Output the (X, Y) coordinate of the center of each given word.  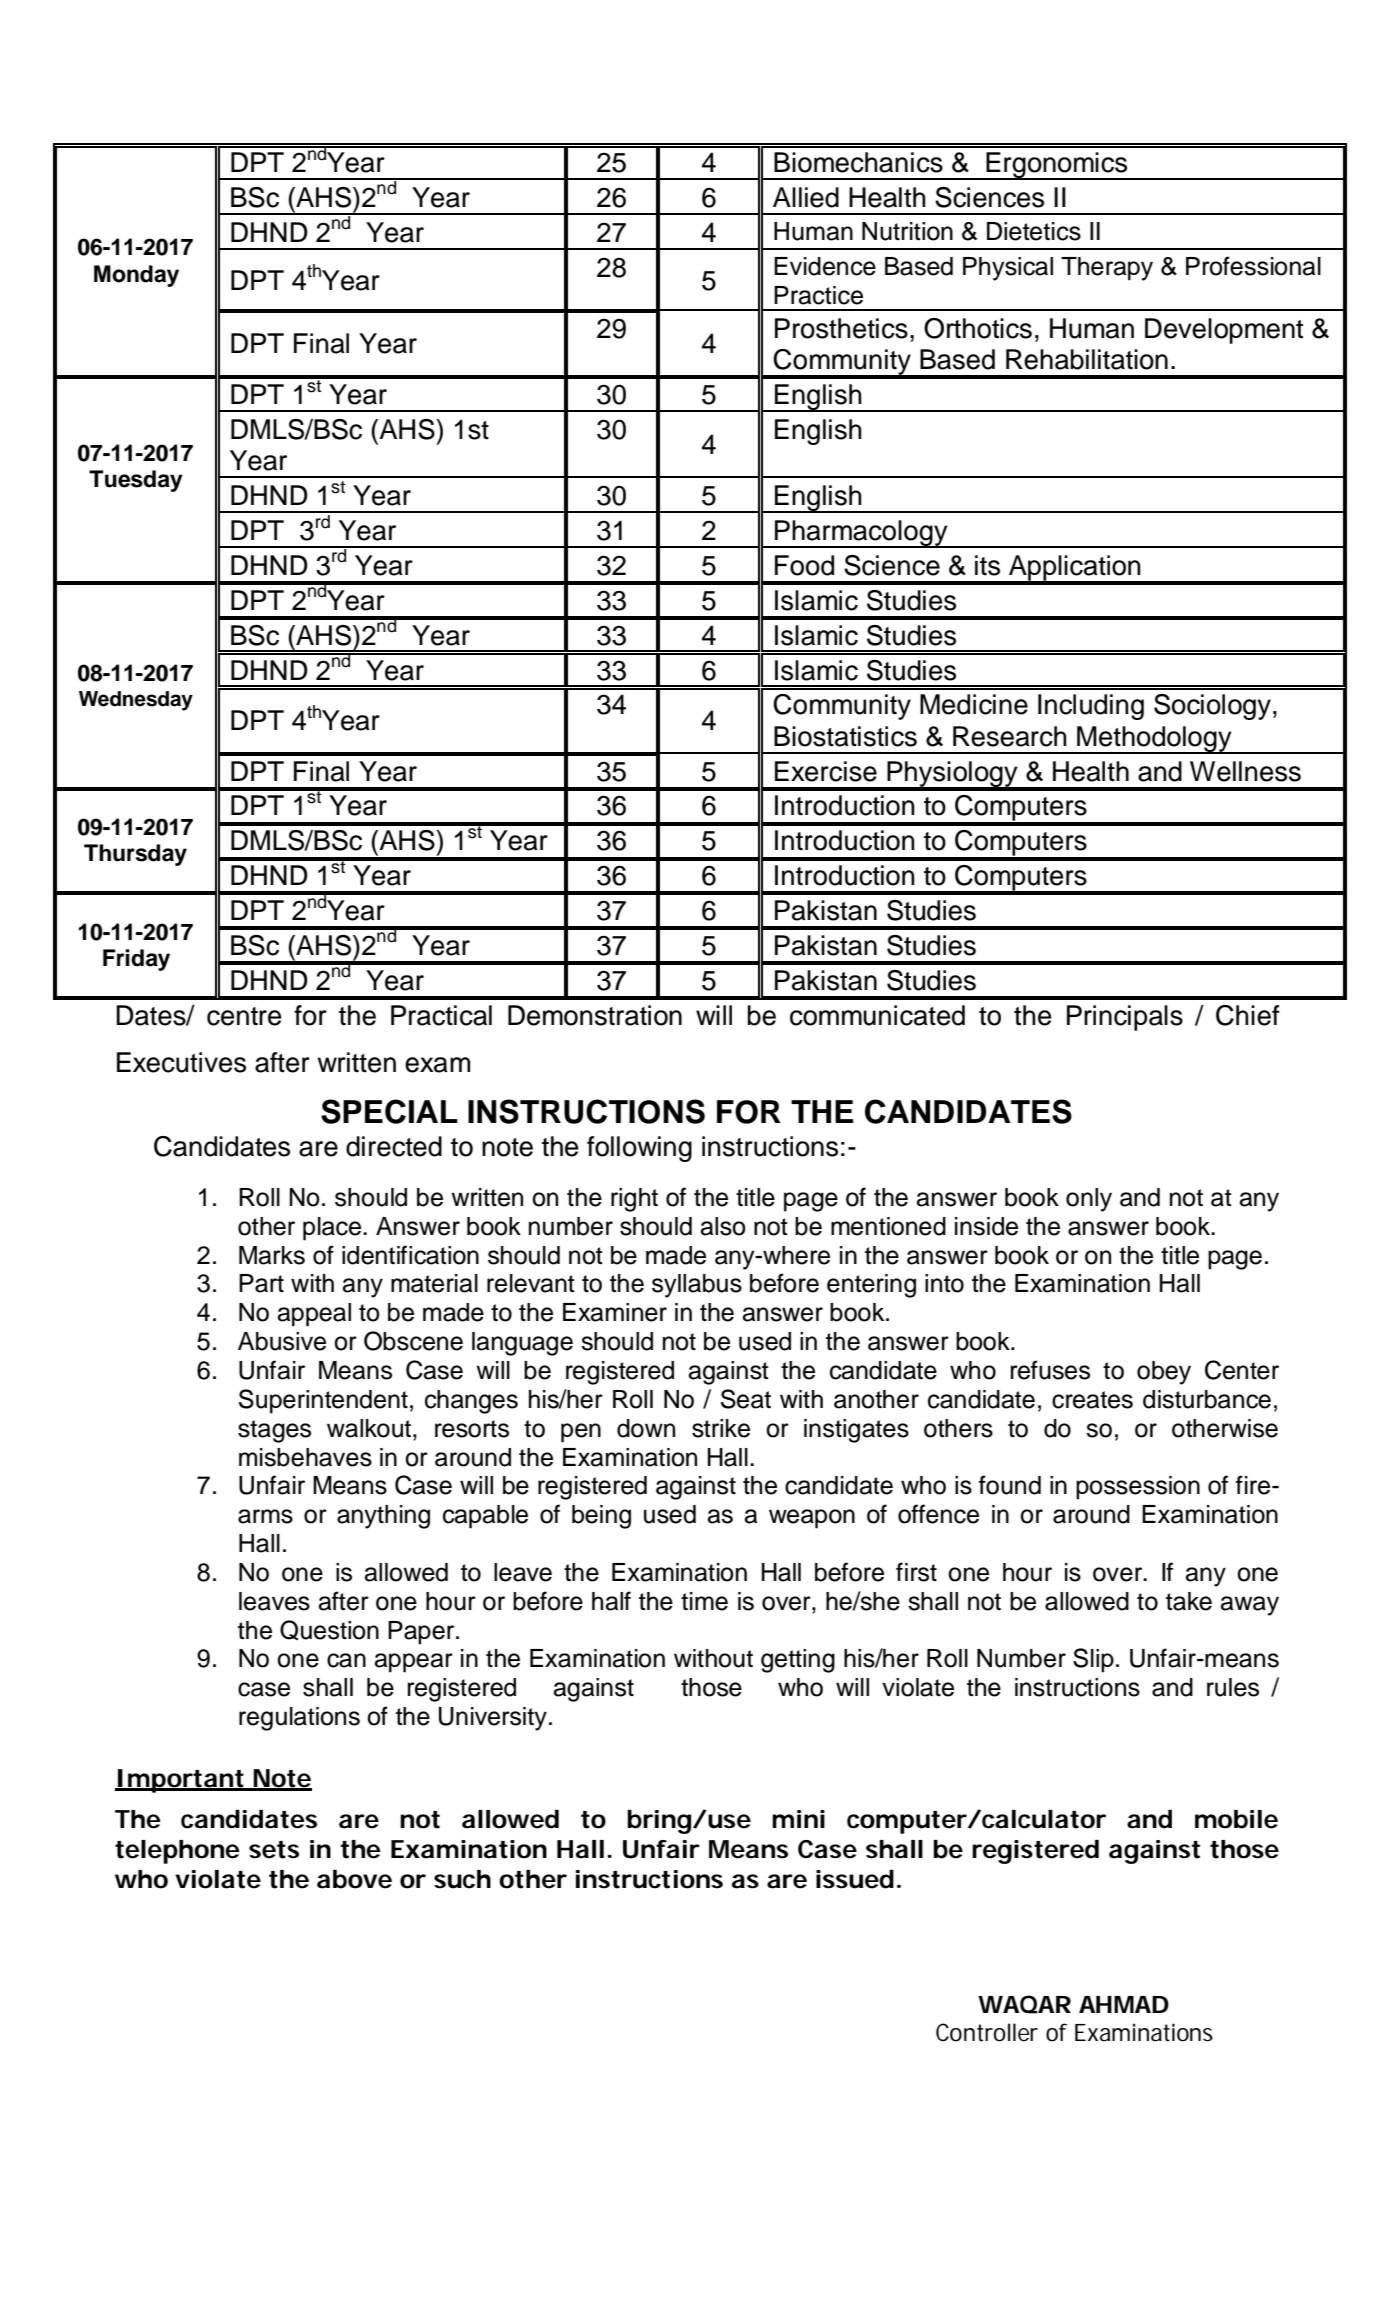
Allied (806, 197)
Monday (136, 276)
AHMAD (1124, 2004)
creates (1092, 1400)
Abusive (282, 1341)
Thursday (135, 855)
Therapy (1107, 269)
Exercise (826, 771)
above (354, 1879)
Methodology (1154, 740)
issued (855, 1879)
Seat (746, 1399)
